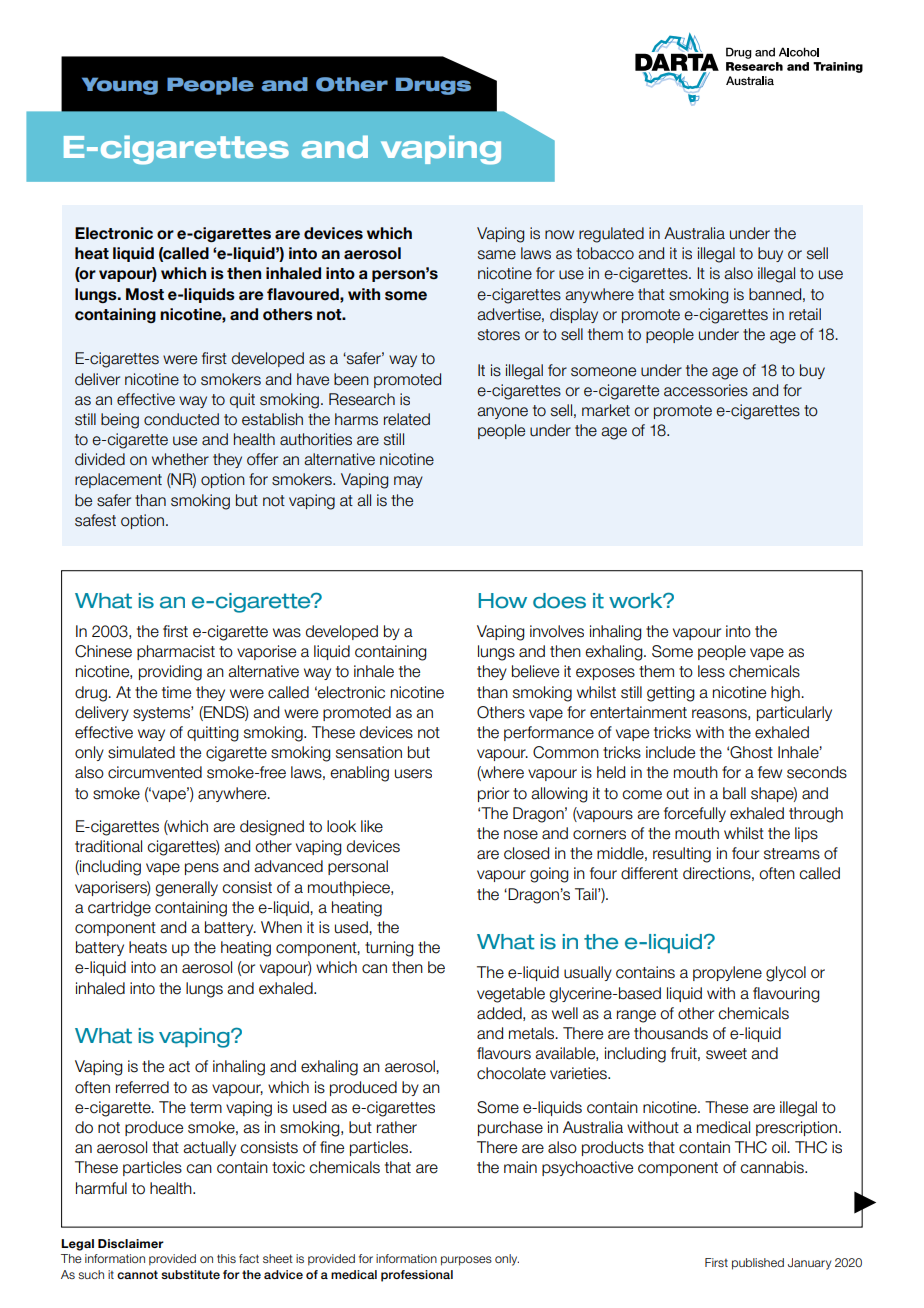 This document has height=1308, width=924. Describe the element at coordinates (682, 855) in the document. I see `resulting` at that location.
